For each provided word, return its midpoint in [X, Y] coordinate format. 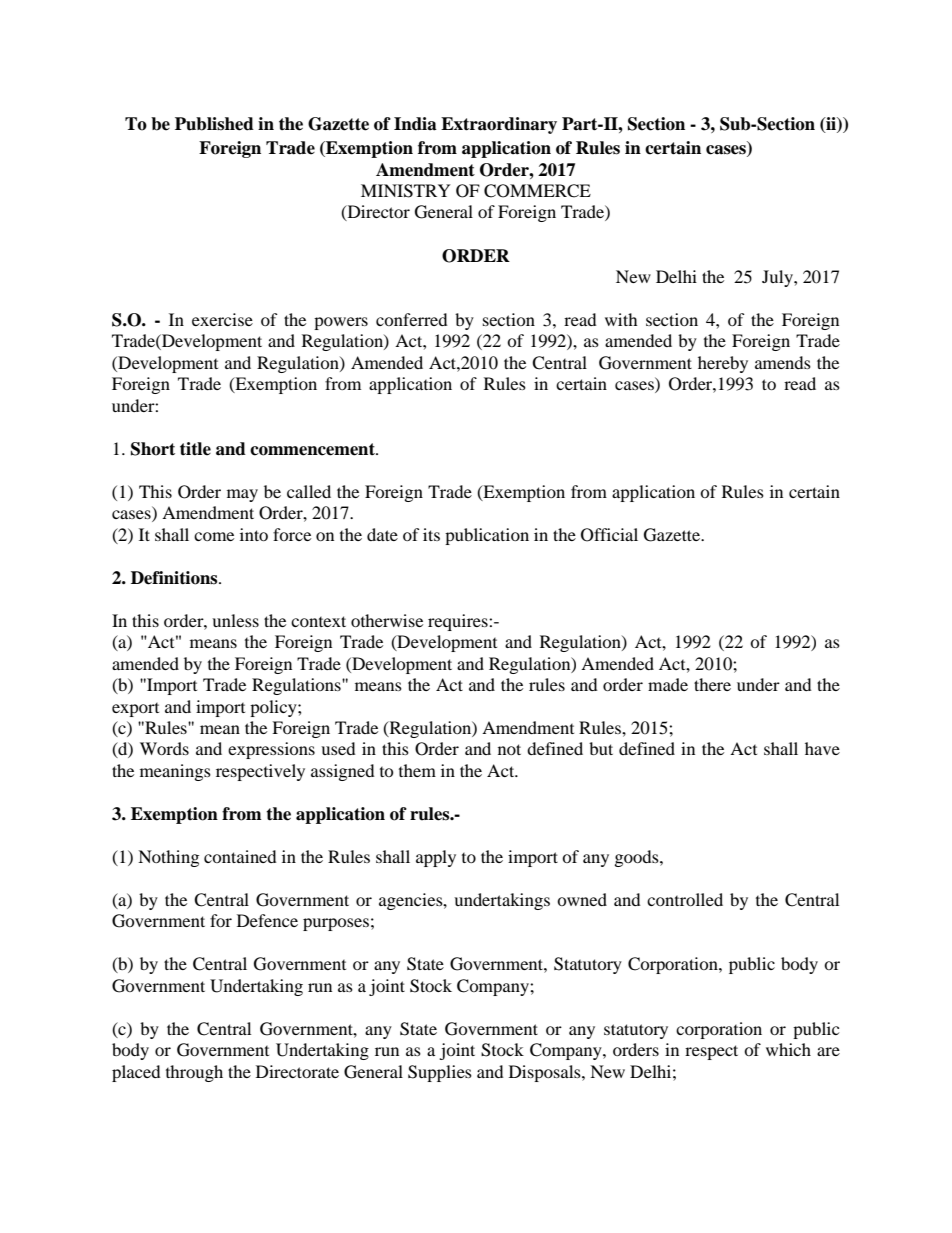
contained [240, 856]
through [194, 1073]
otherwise [387, 620]
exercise [222, 319]
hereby [723, 364]
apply [436, 858]
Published [214, 124]
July [778, 278]
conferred [412, 319]
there [712, 684]
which [788, 1049]
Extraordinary [499, 125]
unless [235, 620]
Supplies [440, 1073]
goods [638, 858]
